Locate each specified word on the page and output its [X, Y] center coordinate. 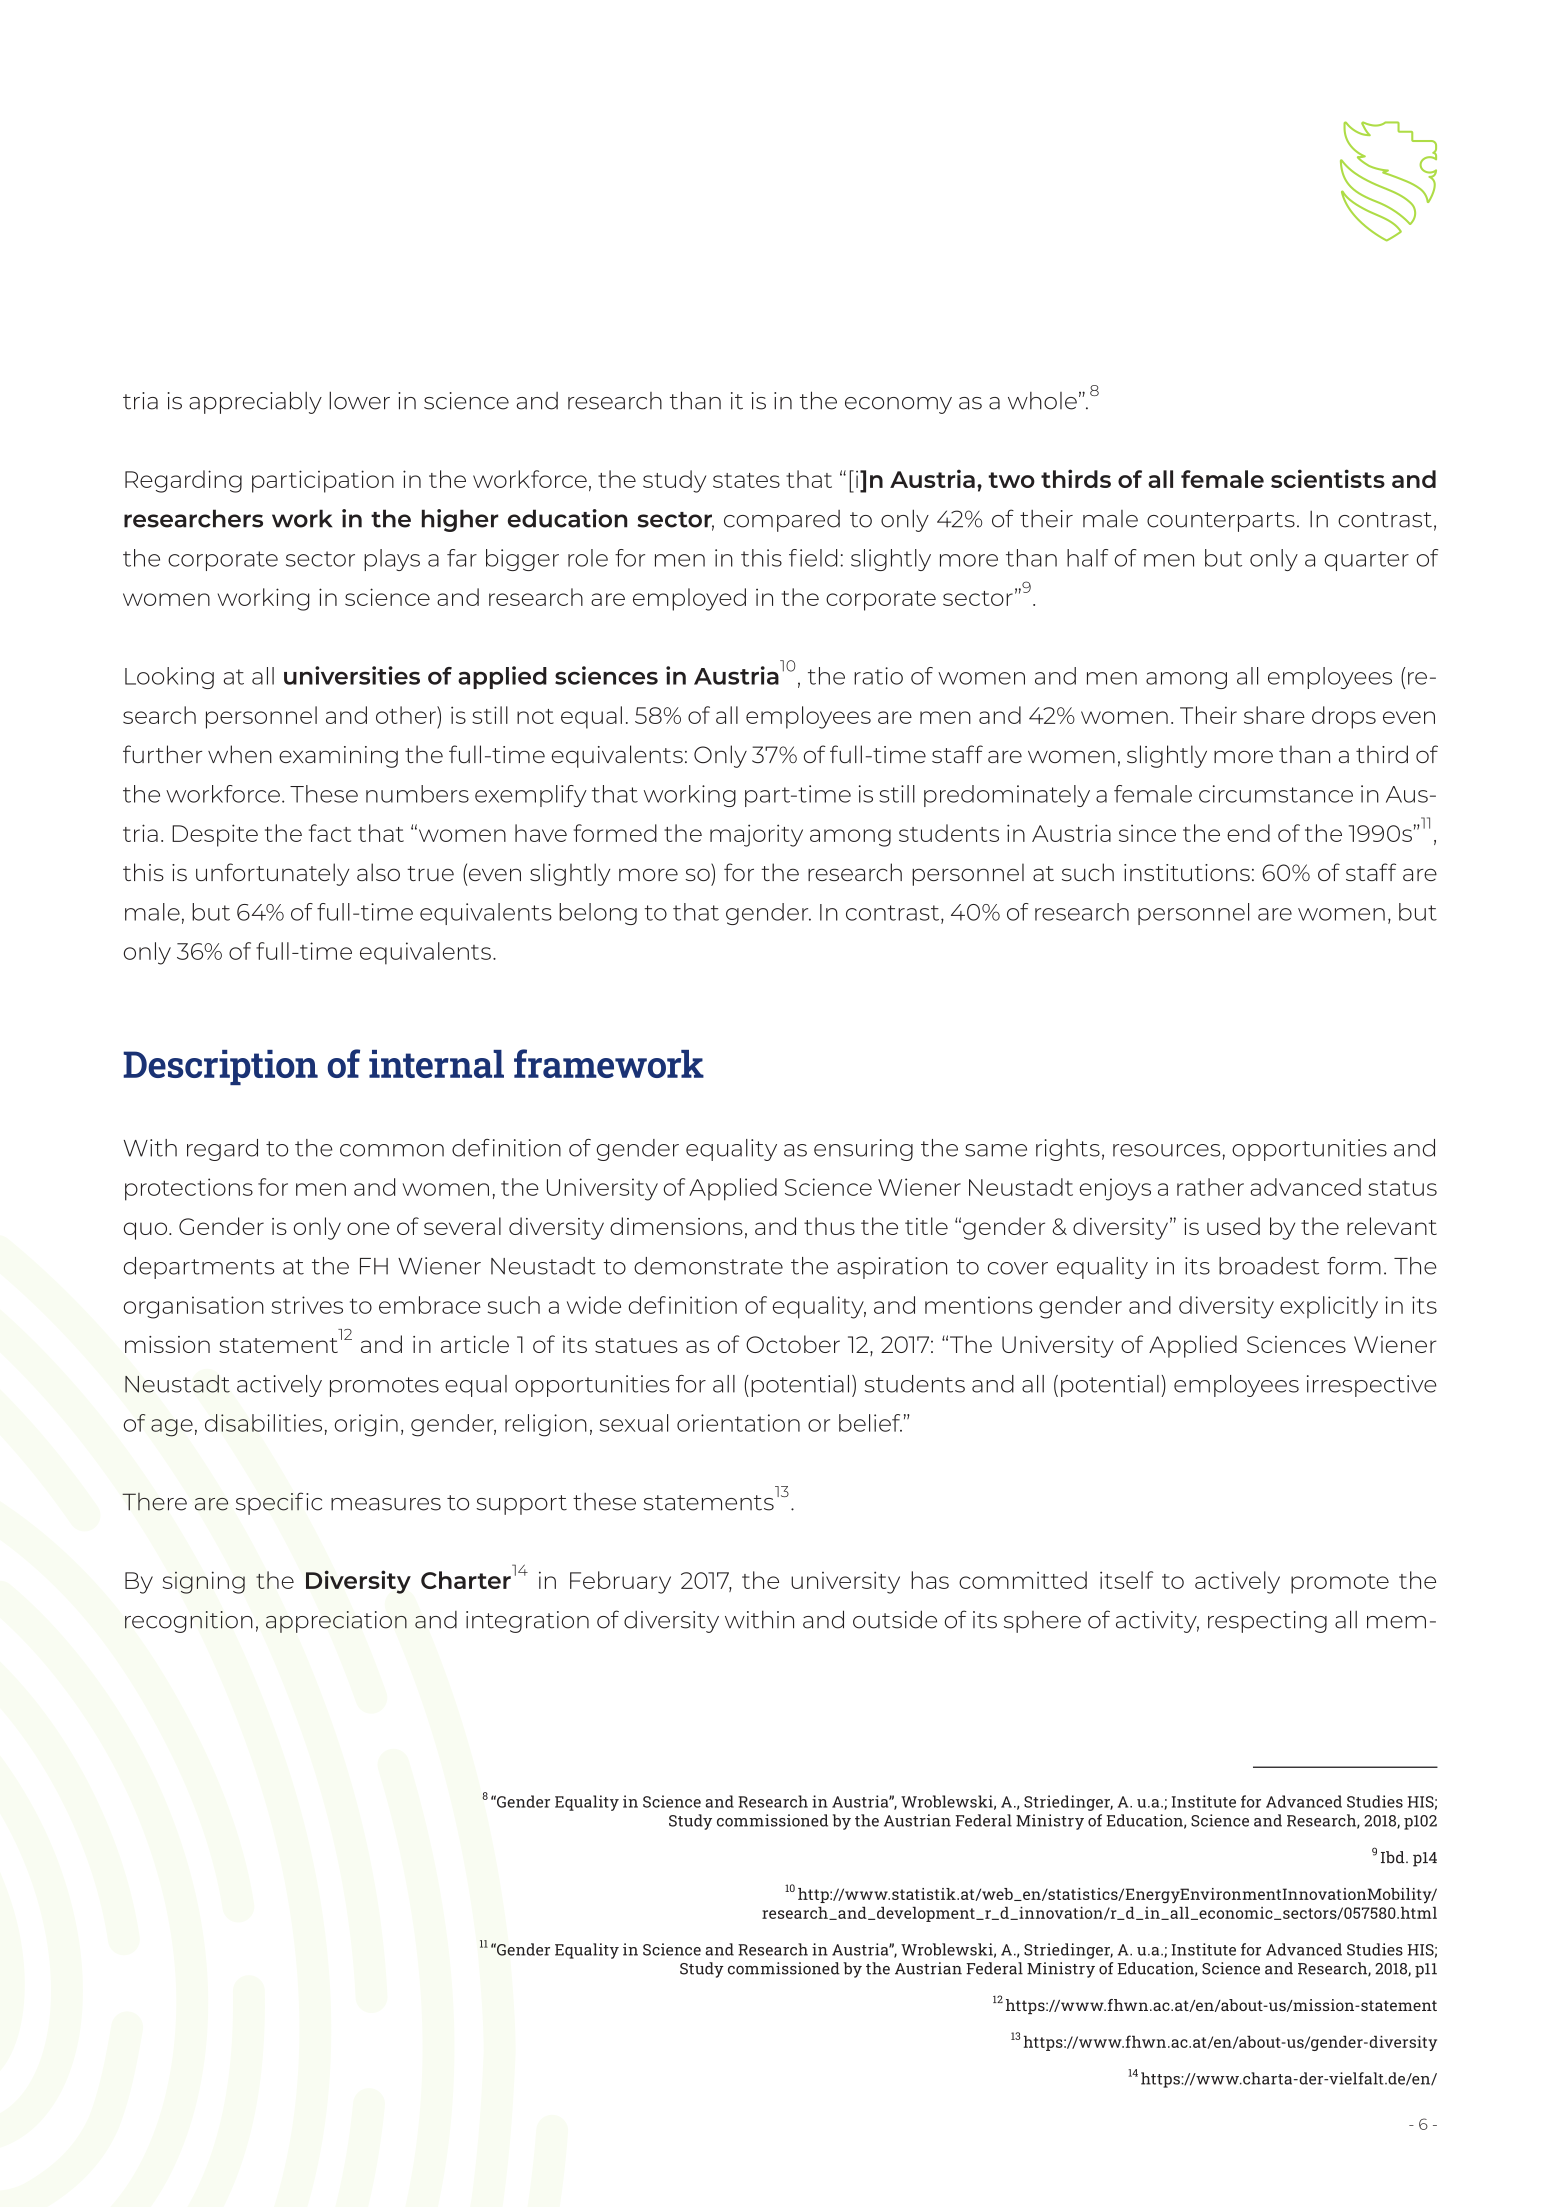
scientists [1328, 478]
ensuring [863, 1150]
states [746, 480]
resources [1166, 1150]
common [392, 1150]
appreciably [255, 402]
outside [895, 1619]
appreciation [336, 1622]
